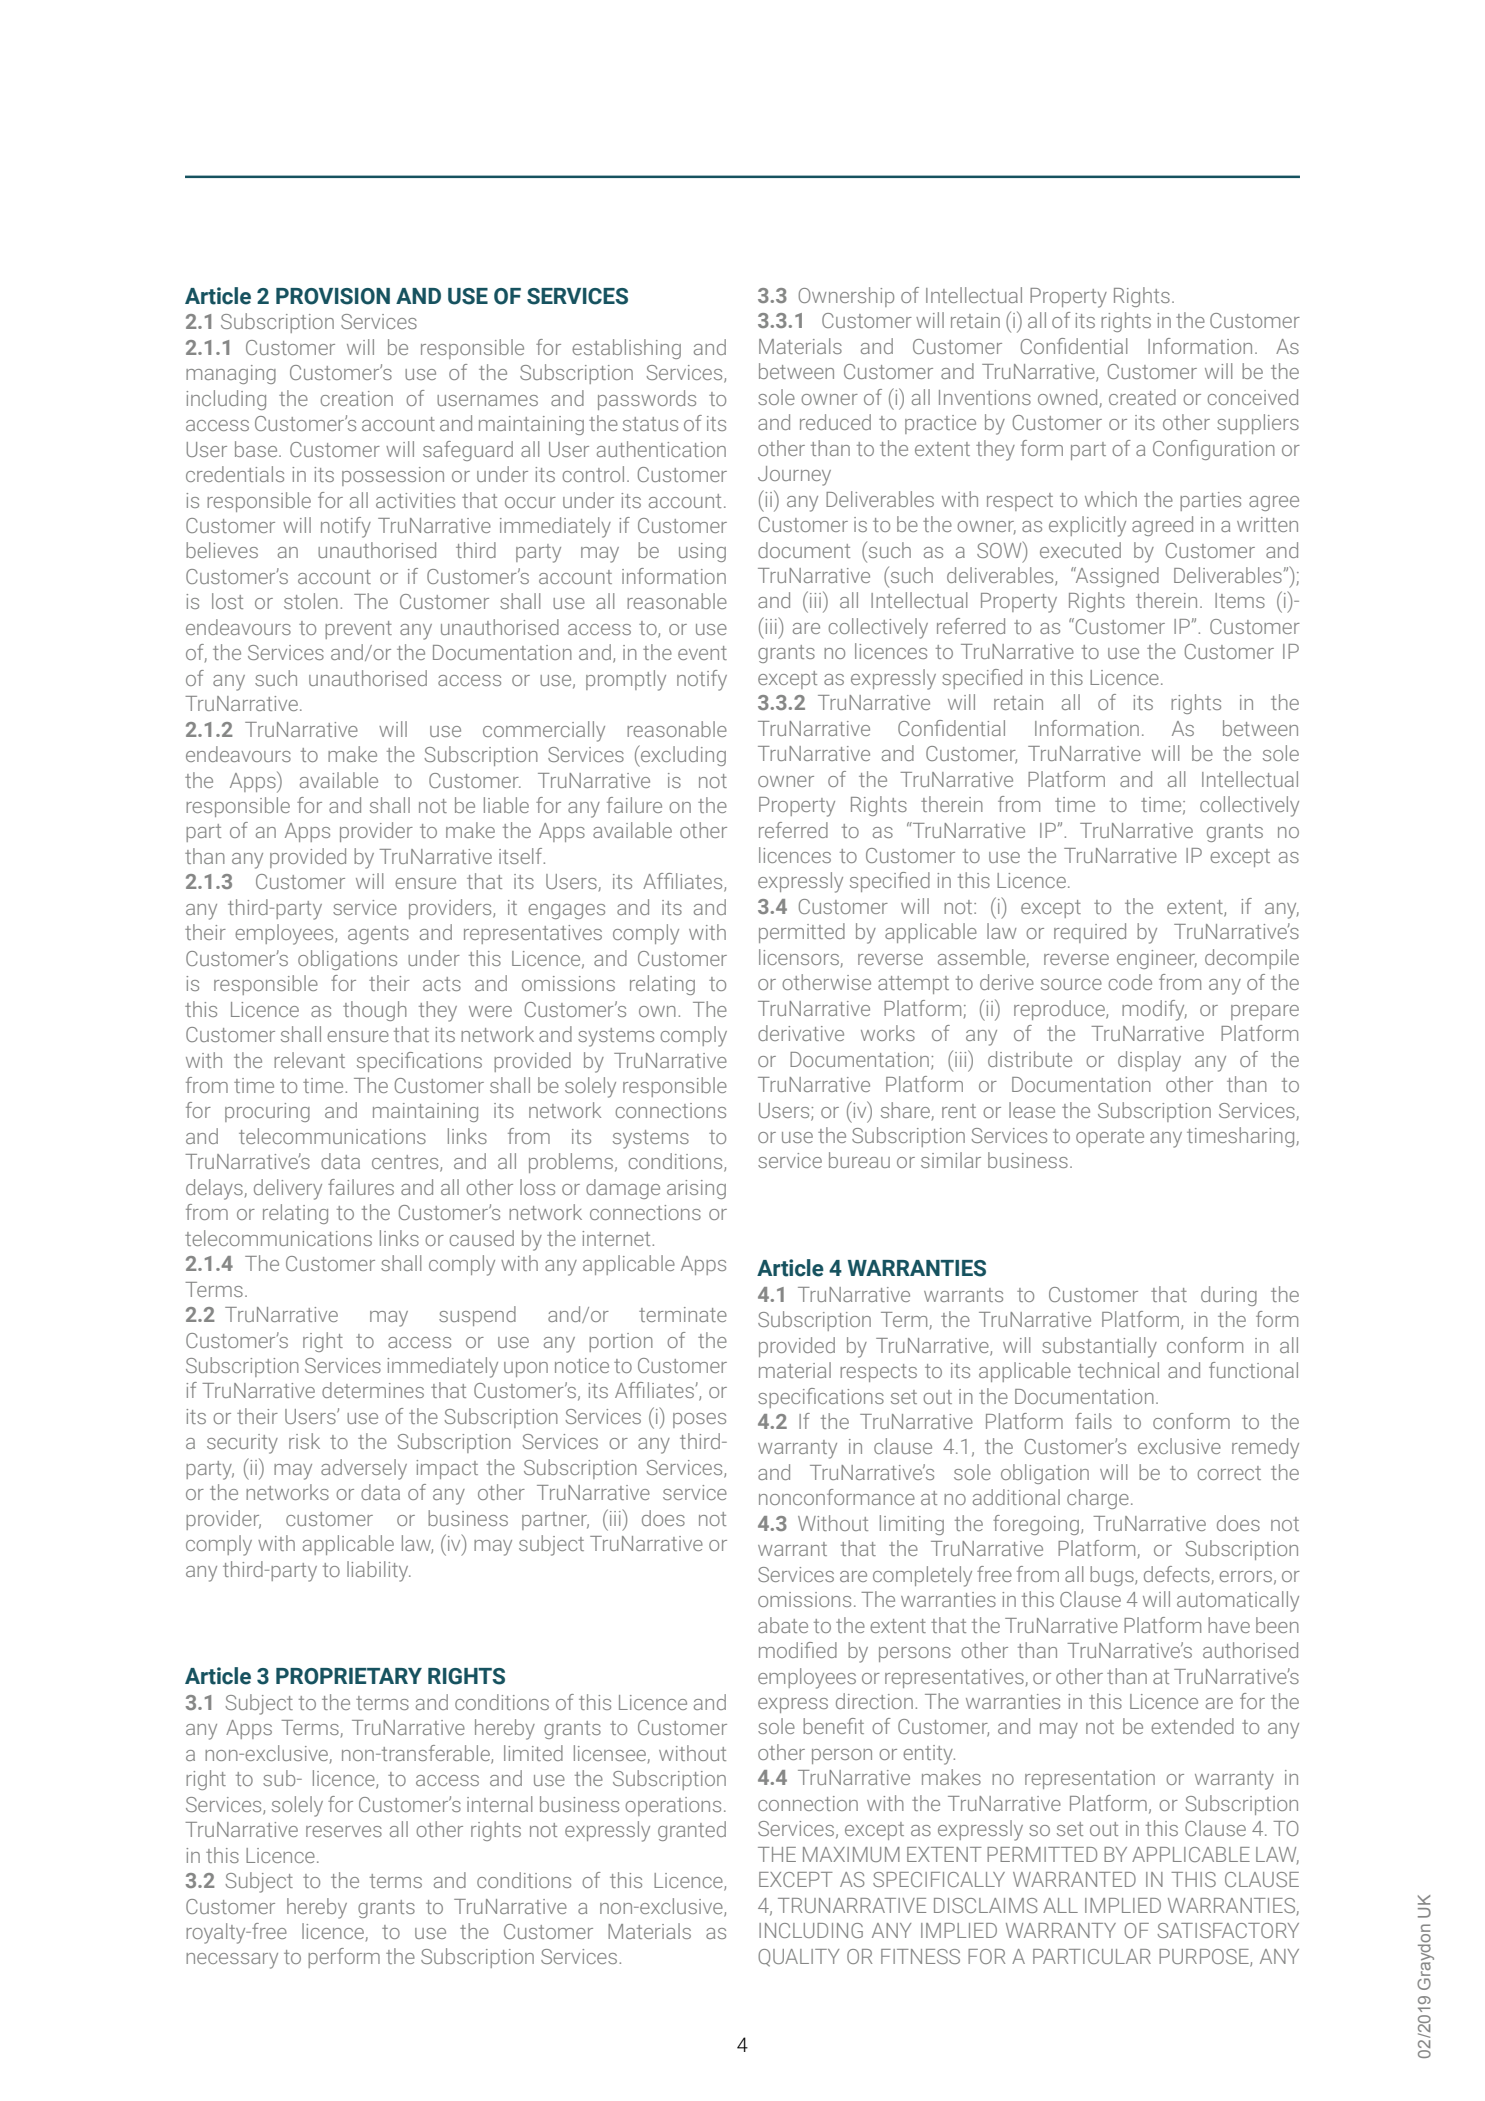  What do you see at coordinates (783, 1625) in the screenshot?
I see `abate` at bounding box center [783, 1625].
